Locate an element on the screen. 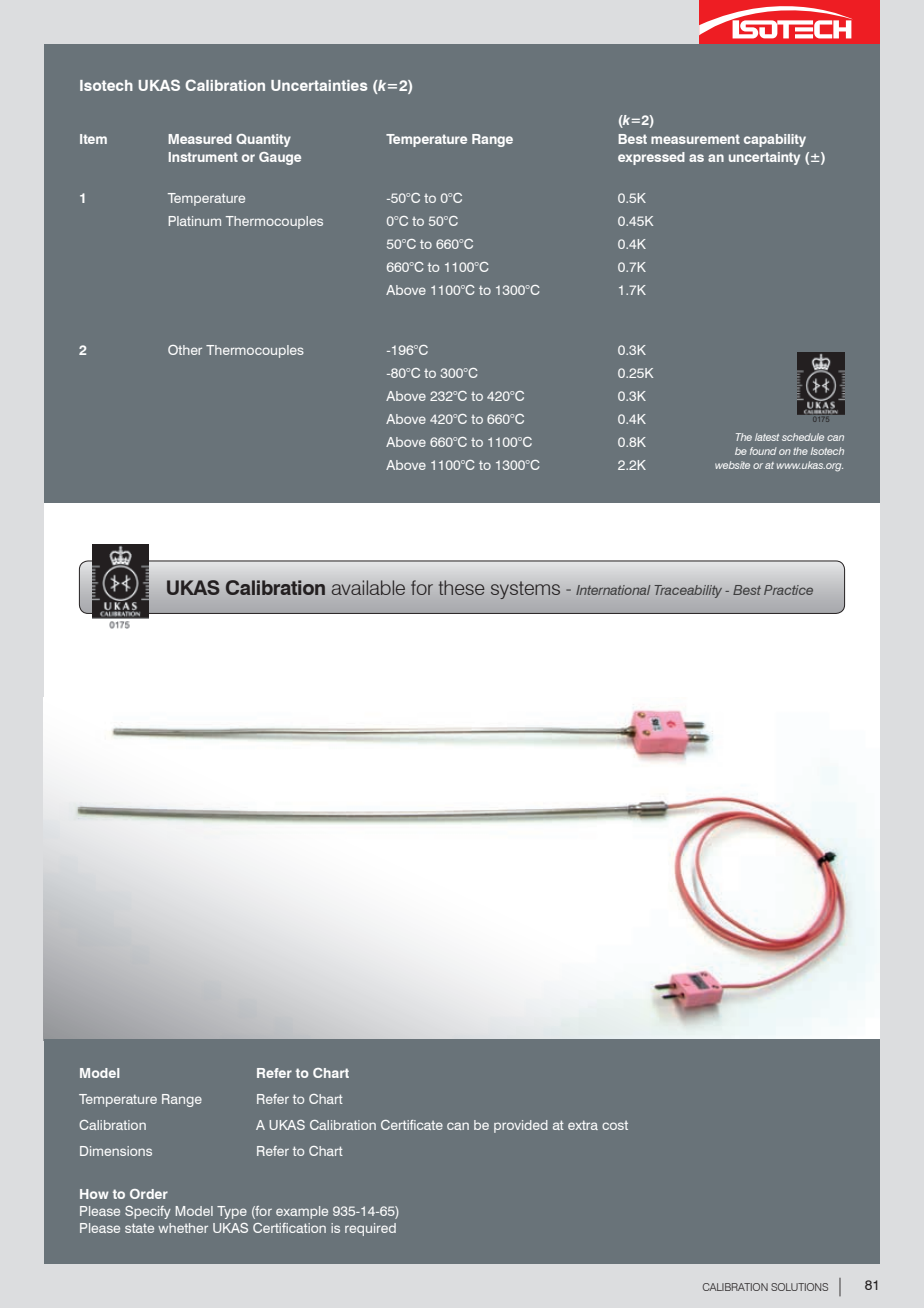 The height and width of the screenshot is (1308, 924). measurement is located at coordinates (695, 139).
